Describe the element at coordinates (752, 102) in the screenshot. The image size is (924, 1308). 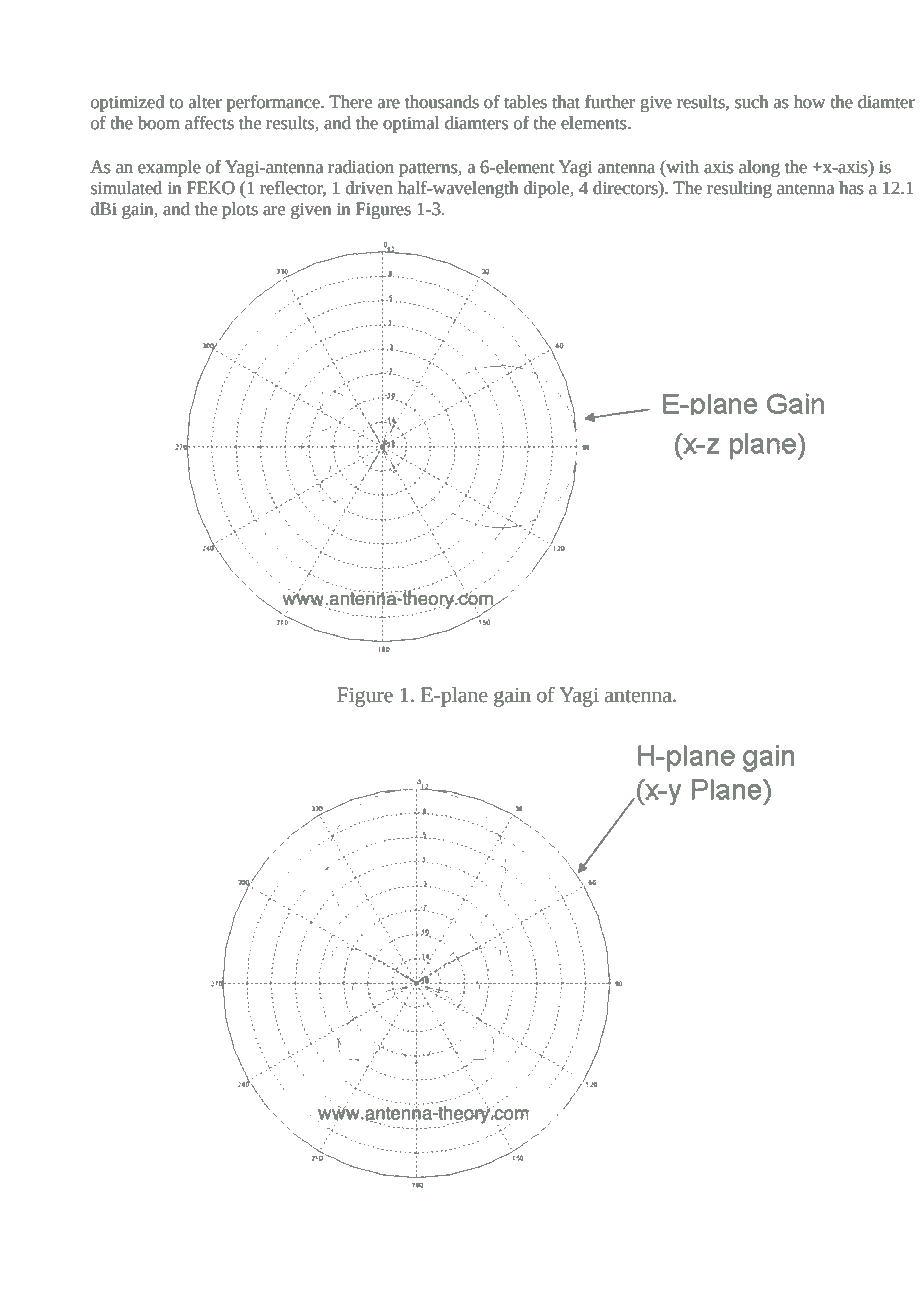
I see `such` at that location.
